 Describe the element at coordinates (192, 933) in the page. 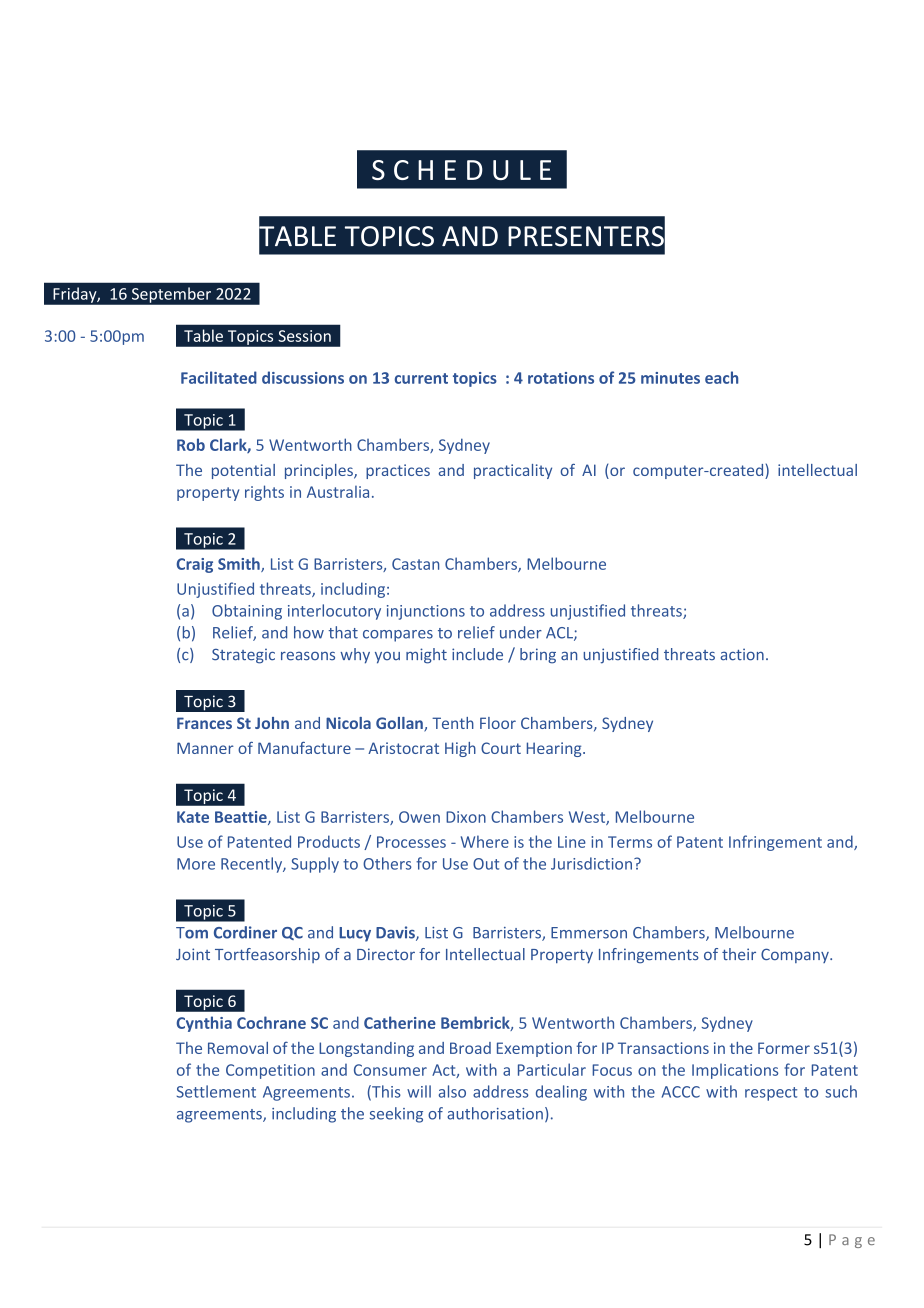

I see `Tom` at that location.
